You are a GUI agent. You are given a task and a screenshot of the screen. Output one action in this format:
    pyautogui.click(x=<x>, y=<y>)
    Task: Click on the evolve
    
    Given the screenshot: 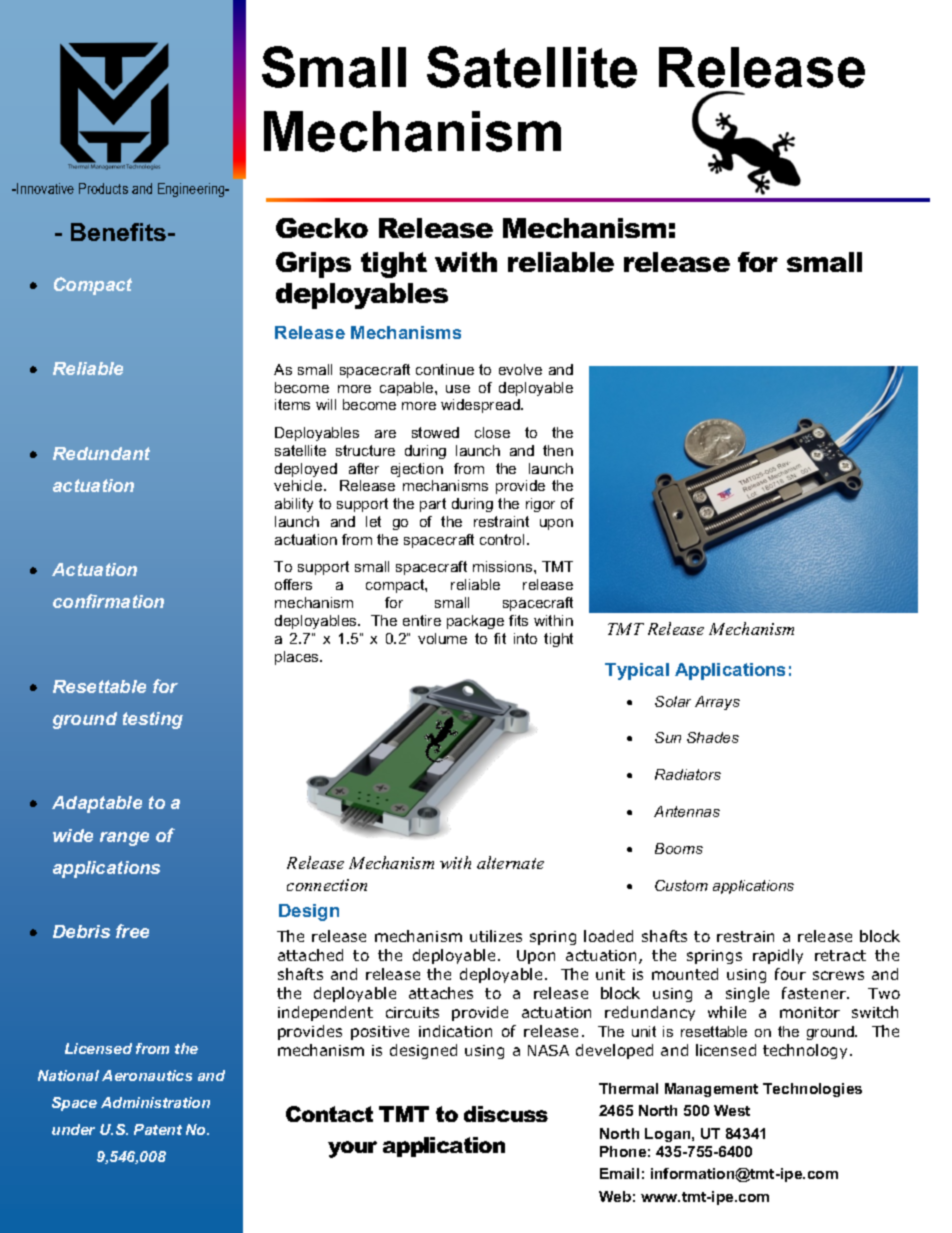 What is the action you would take?
    pyautogui.click(x=520, y=369)
